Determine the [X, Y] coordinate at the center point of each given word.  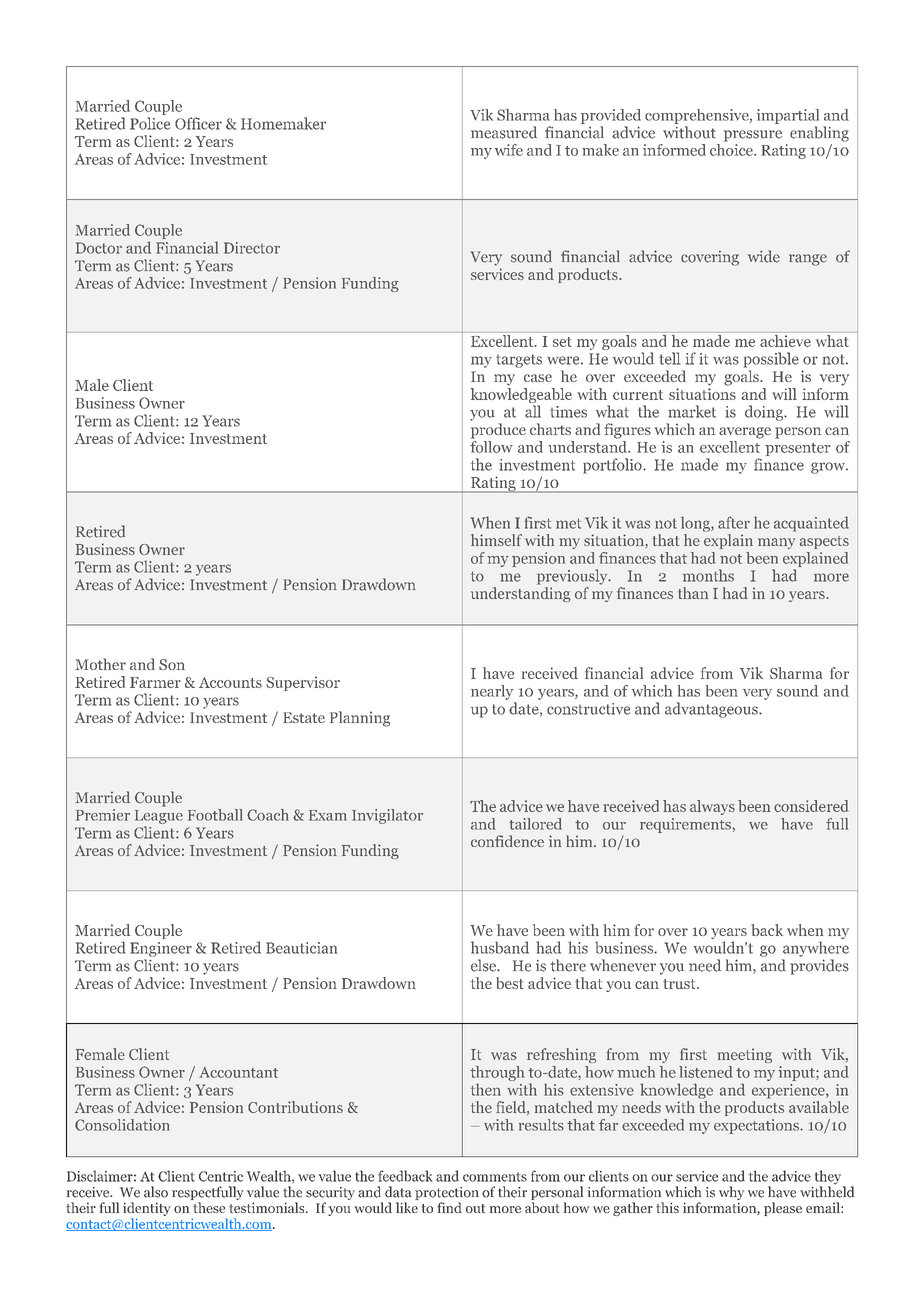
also [156, 1192]
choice [732, 148]
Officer [198, 123]
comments [495, 1177]
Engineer [161, 949]
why [731, 1193]
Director [252, 248]
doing [765, 413]
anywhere [816, 949]
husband [500, 947]
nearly [492, 692]
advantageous [712, 710]
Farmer [155, 682]
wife [509, 150]
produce [498, 431]
